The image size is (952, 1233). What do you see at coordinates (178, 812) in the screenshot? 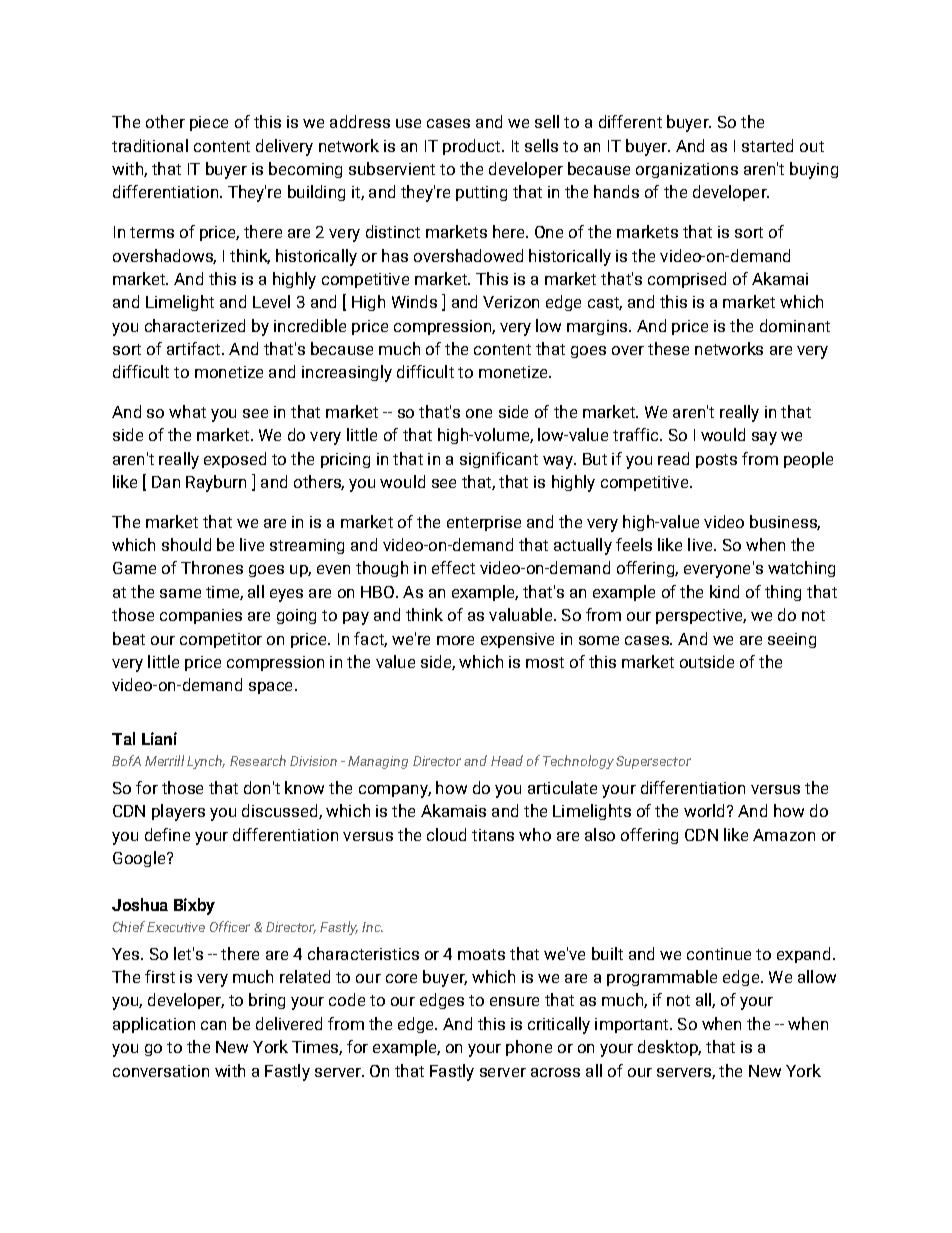
I see `players` at bounding box center [178, 812].
